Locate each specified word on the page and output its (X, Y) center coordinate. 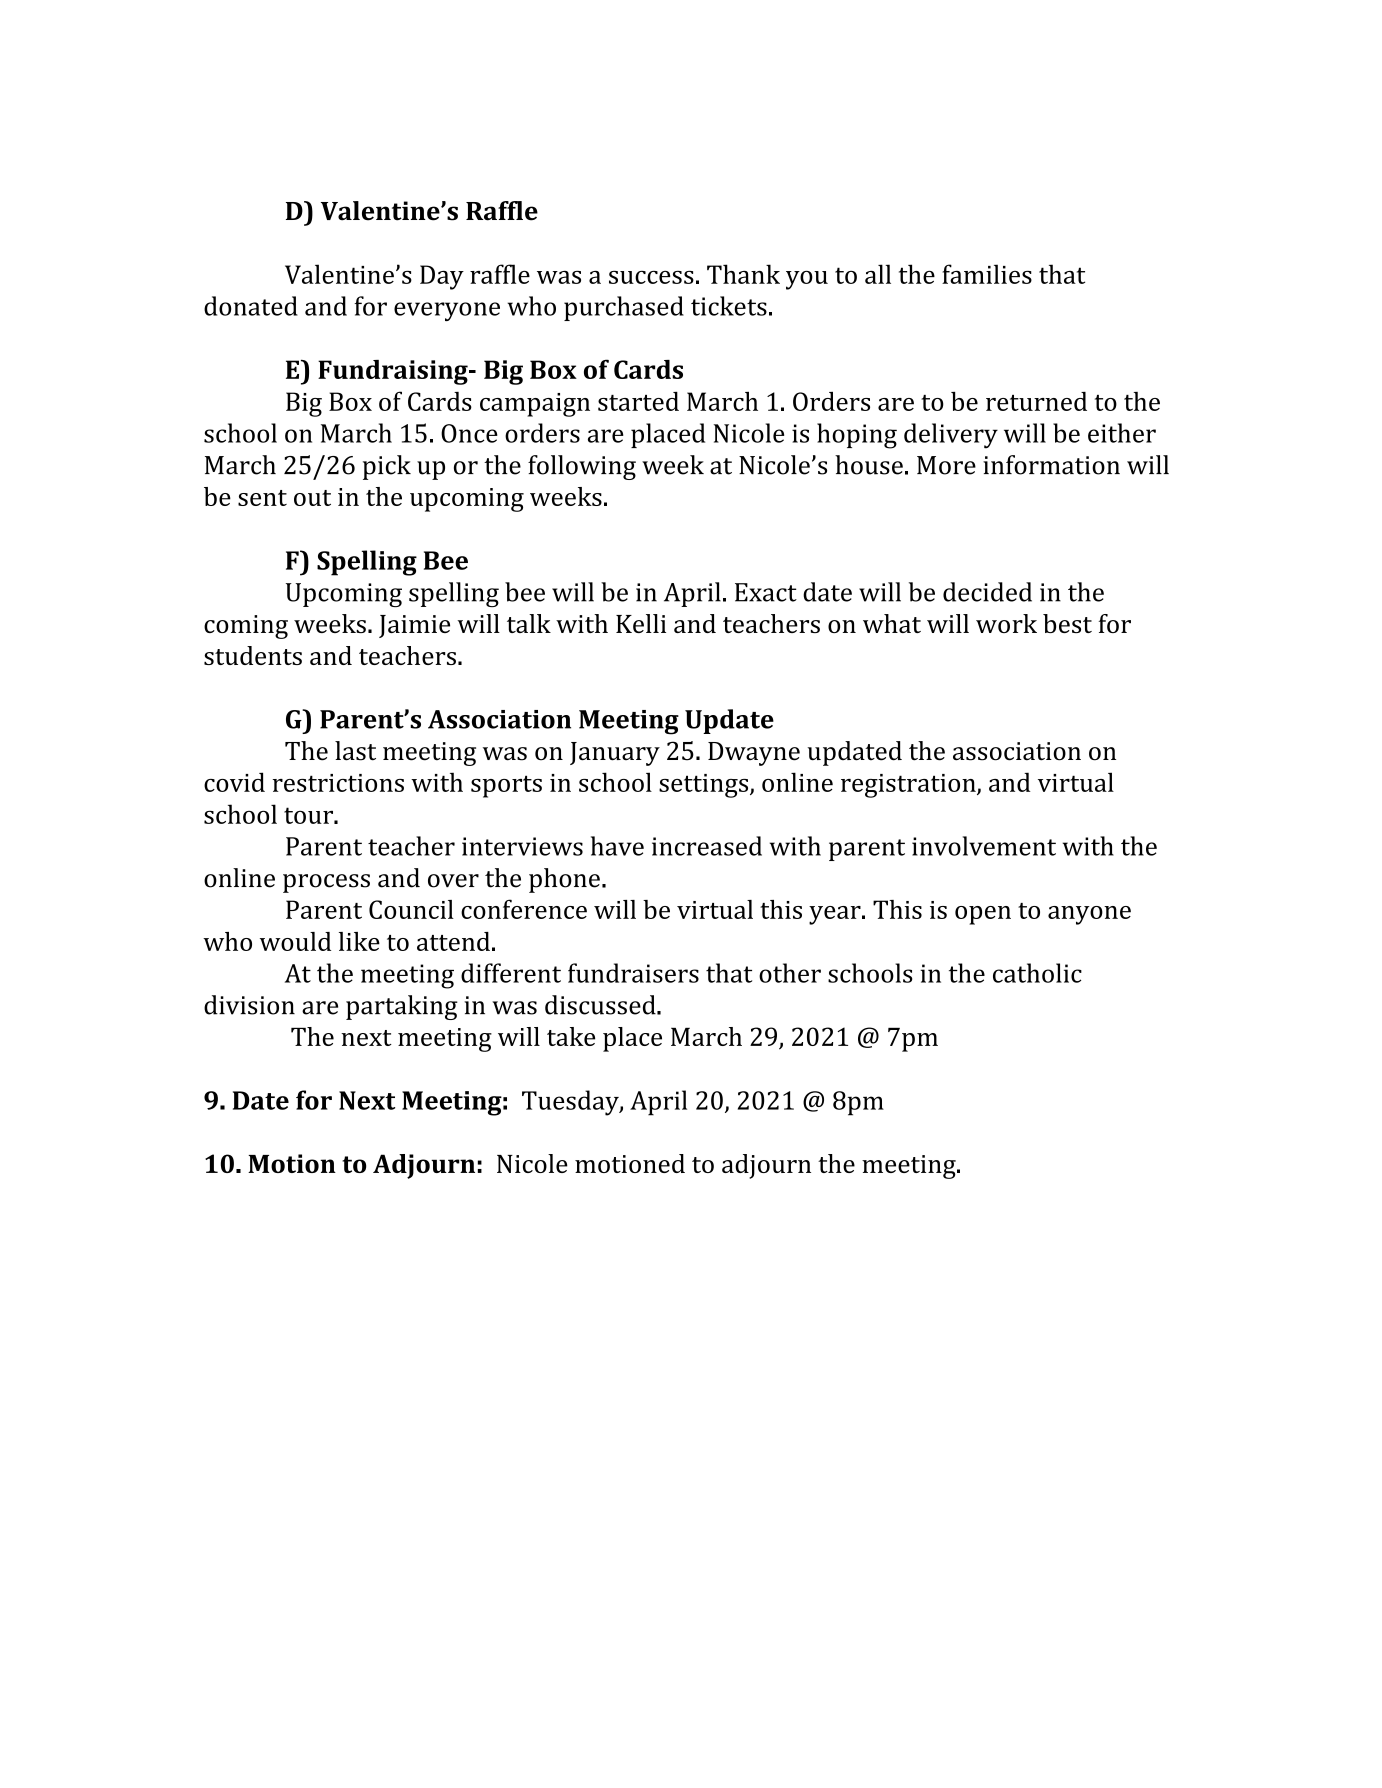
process (326, 883)
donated (251, 306)
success (651, 277)
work (1006, 623)
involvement (984, 846)
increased (707, 846)
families (987, 274)
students (253, 655)
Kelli (641, 623)
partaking (402, 1007)
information (1051, 465)
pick (387, 467)
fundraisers (633, 973)
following (582, 467)
